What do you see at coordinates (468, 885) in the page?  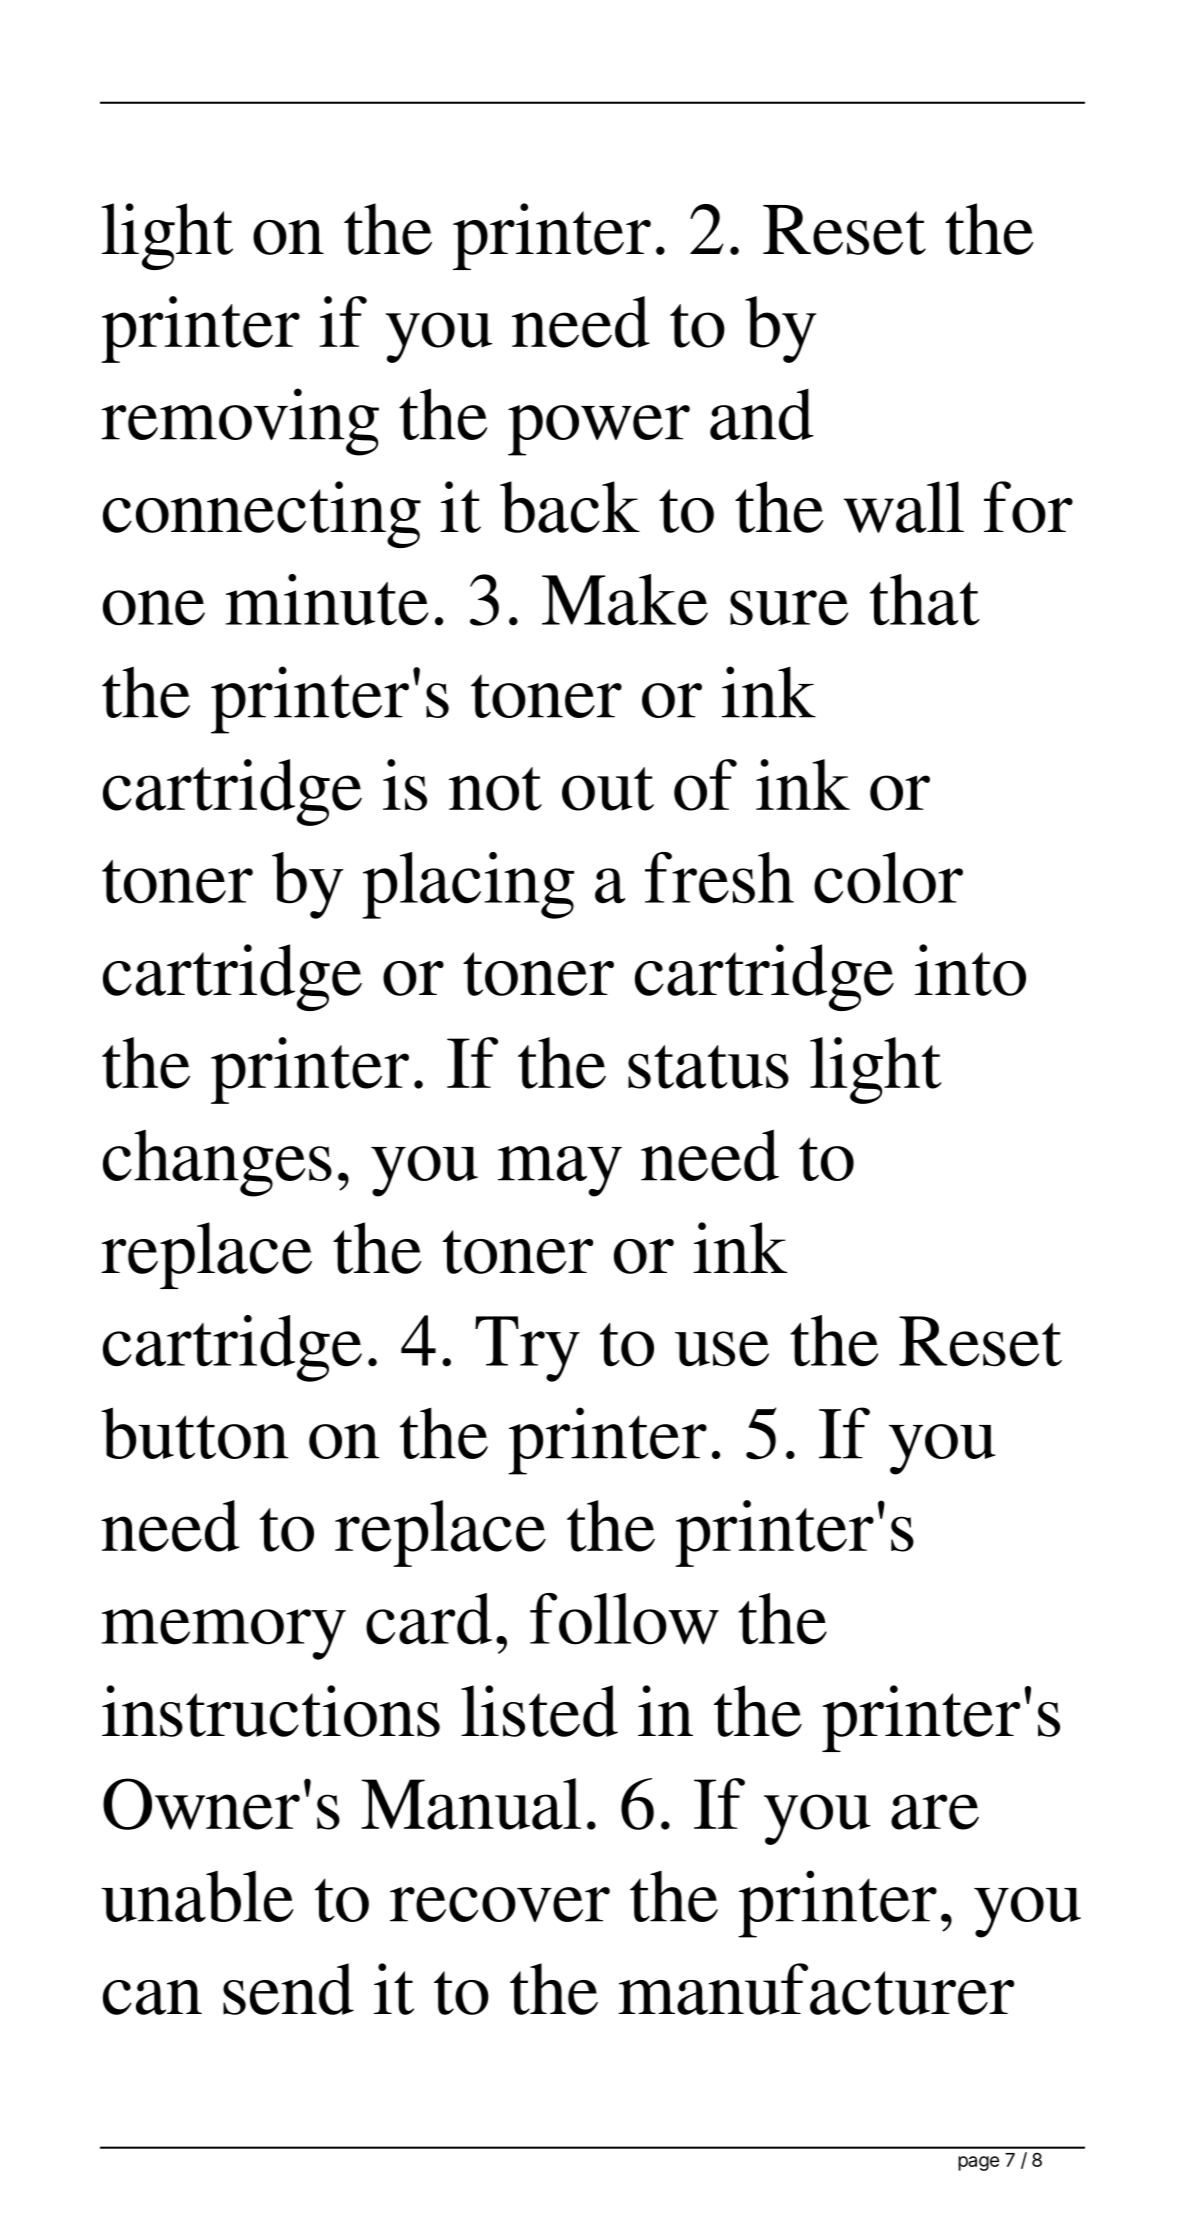 I see `placing` at bounding box center [468, 885].
